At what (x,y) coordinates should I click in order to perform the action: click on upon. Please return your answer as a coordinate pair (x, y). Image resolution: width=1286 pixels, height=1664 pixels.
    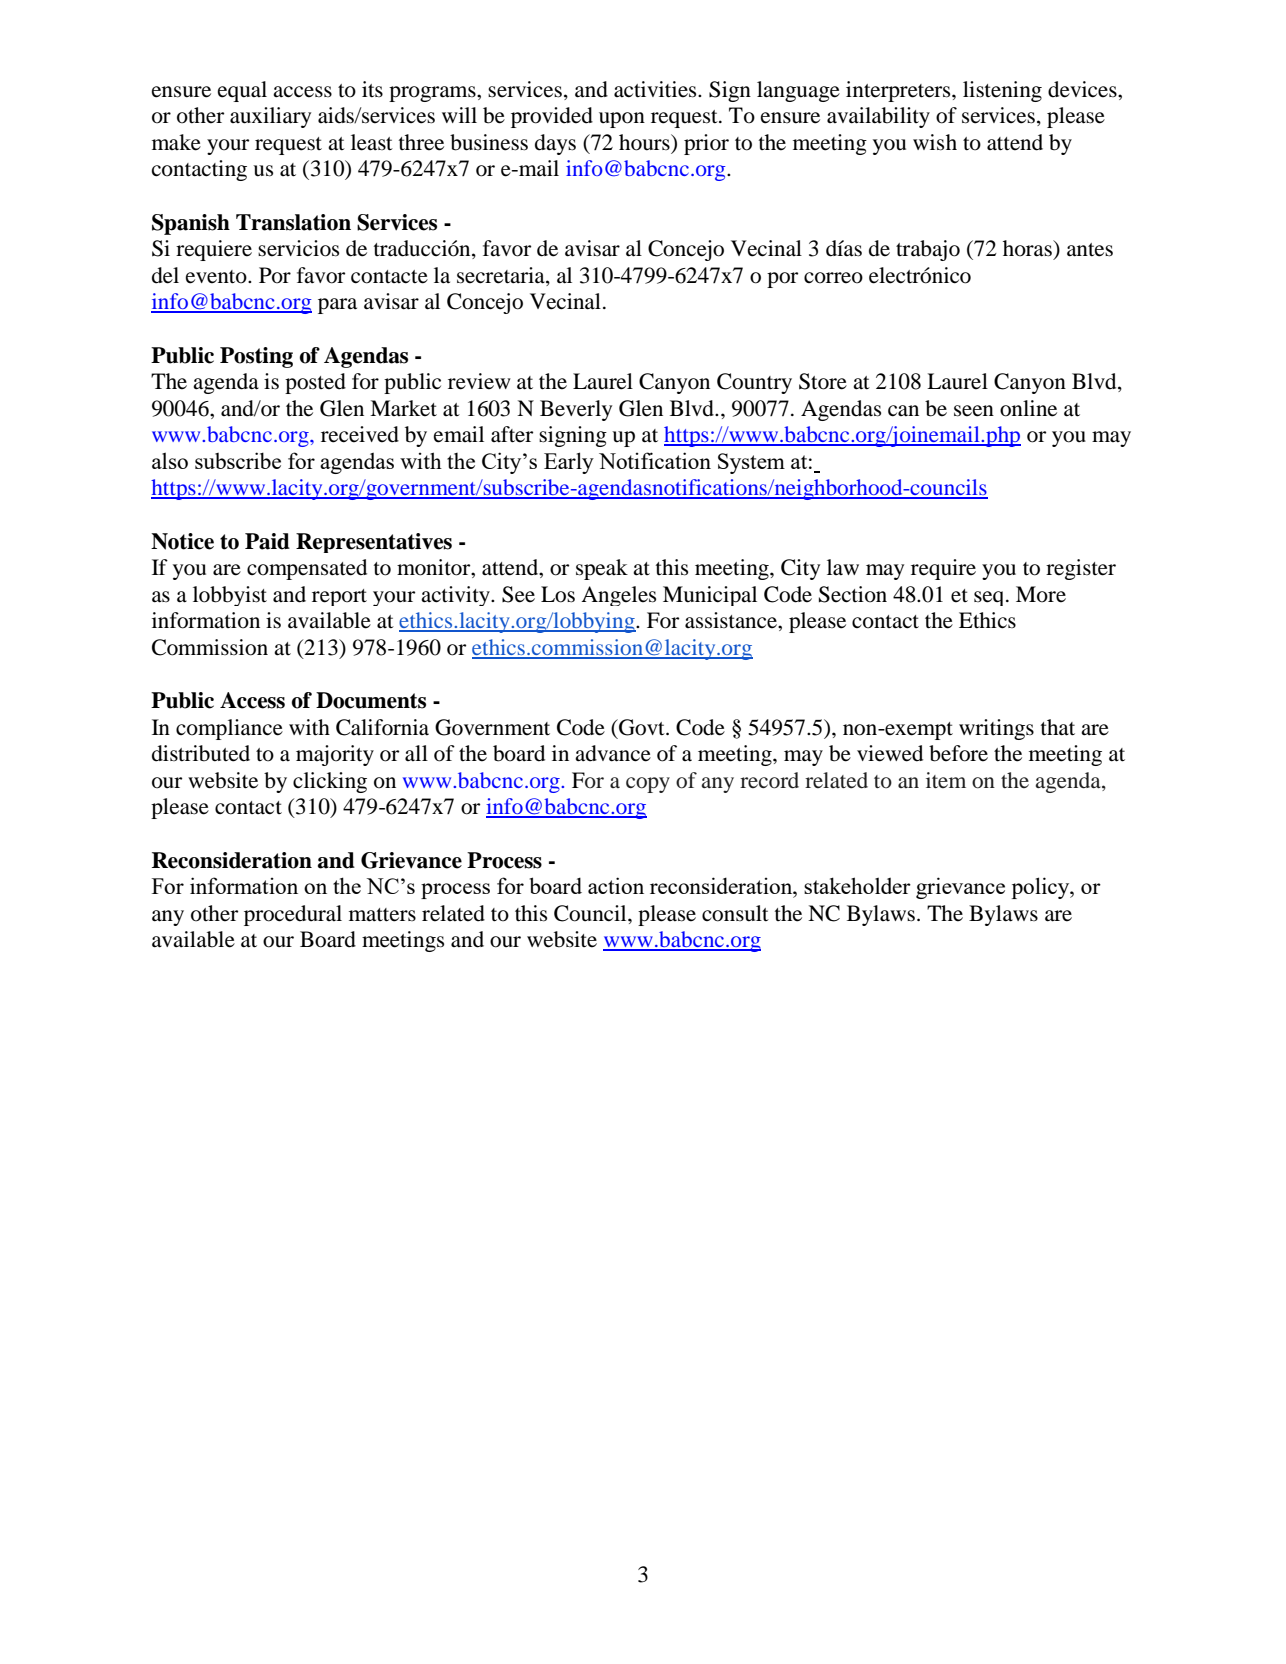
    Looking at the image, I should click on (622, 120).
